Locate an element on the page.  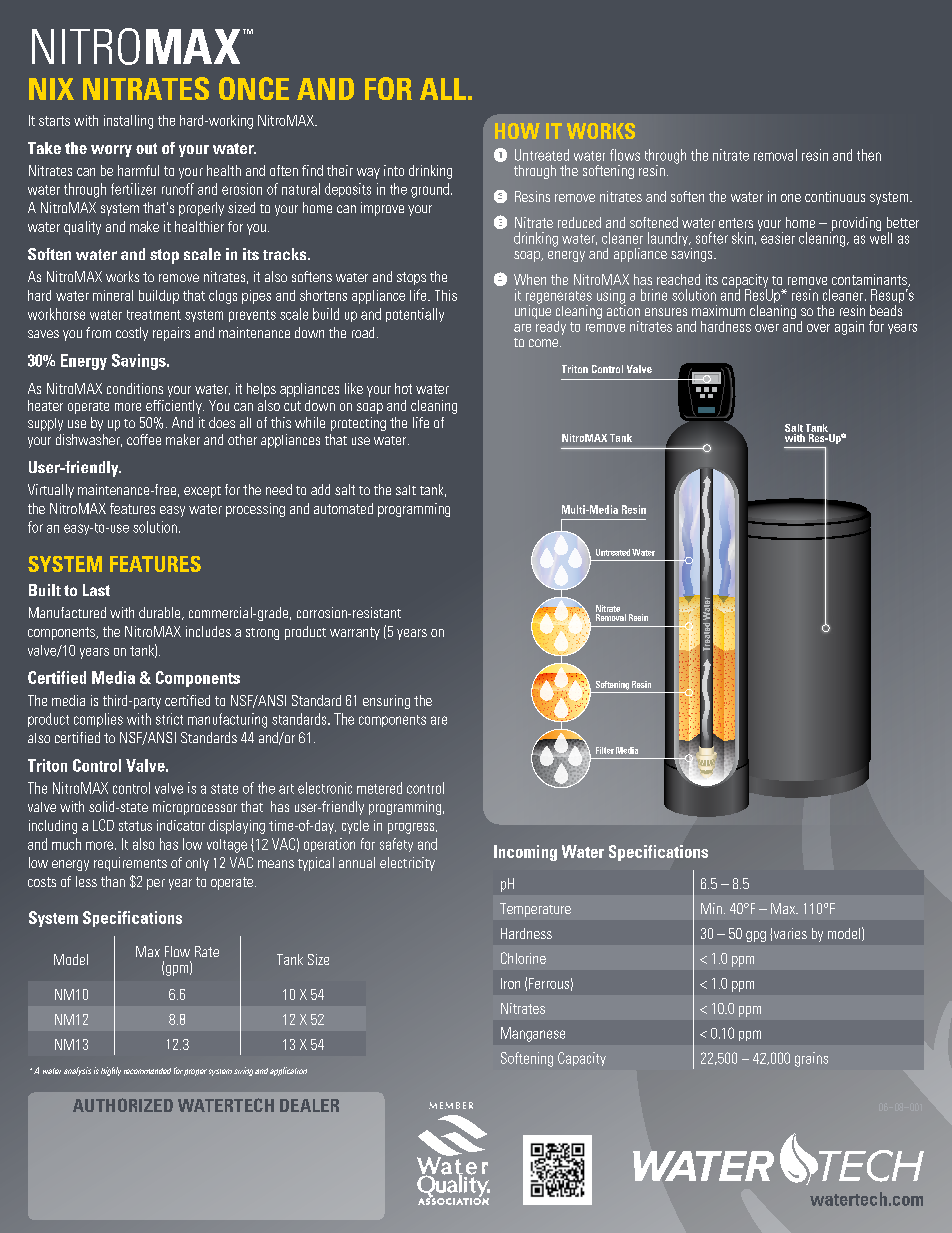
Incoming is located at coordinates (525, 853).
